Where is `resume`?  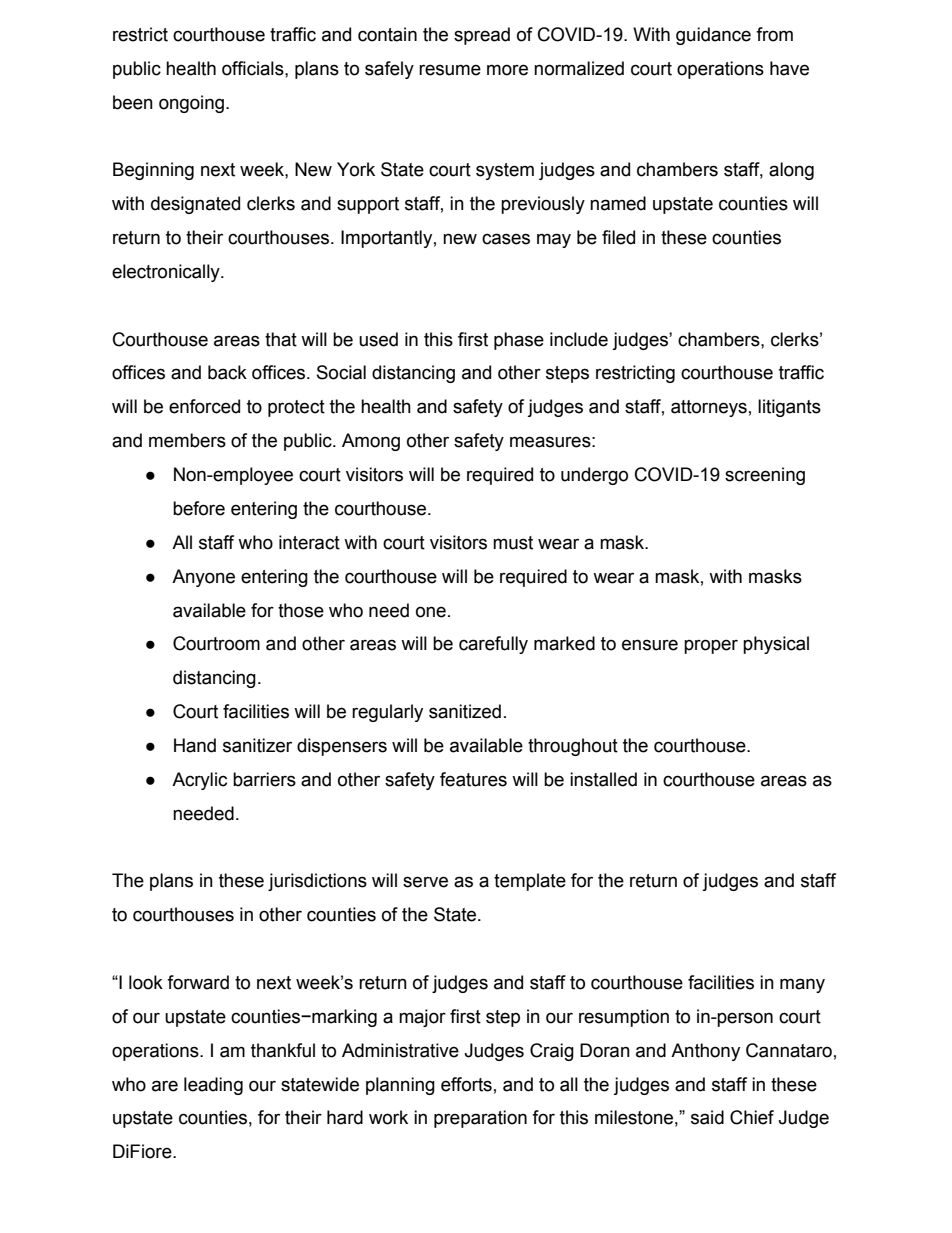
resume is located at coordinates (450, 70).
